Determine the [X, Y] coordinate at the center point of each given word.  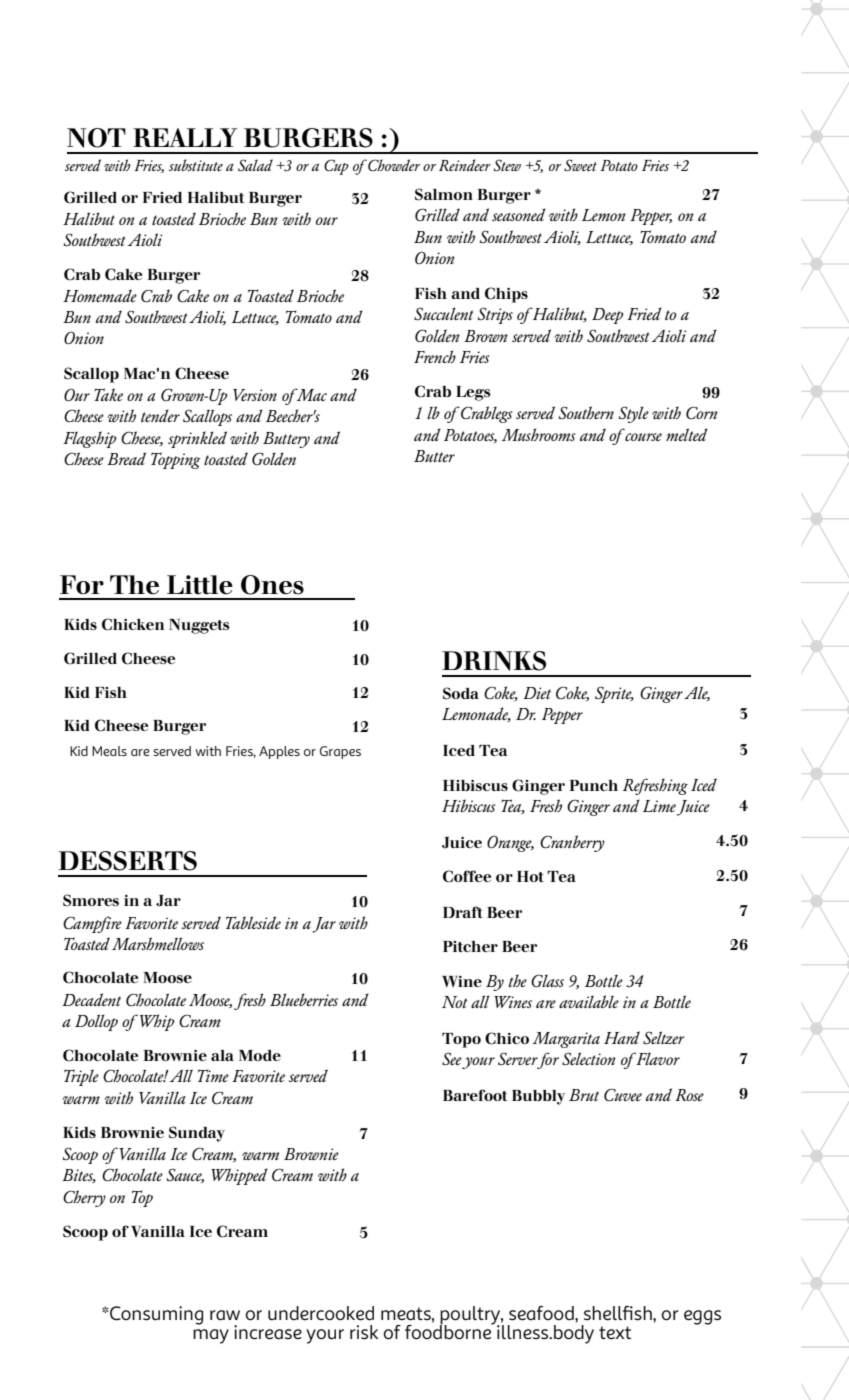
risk [364, 1332]
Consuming [155, 1315]
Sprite [614, 694]
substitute [196, 165]
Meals [109, 751]
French [435, 356]
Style [634, 414]
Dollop [96, 1022]
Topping [176, 460]
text [615, 1332]
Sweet [580, 165]
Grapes [340, 752]
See [452, 1058]
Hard [622, 1037]
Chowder [394, 165]
